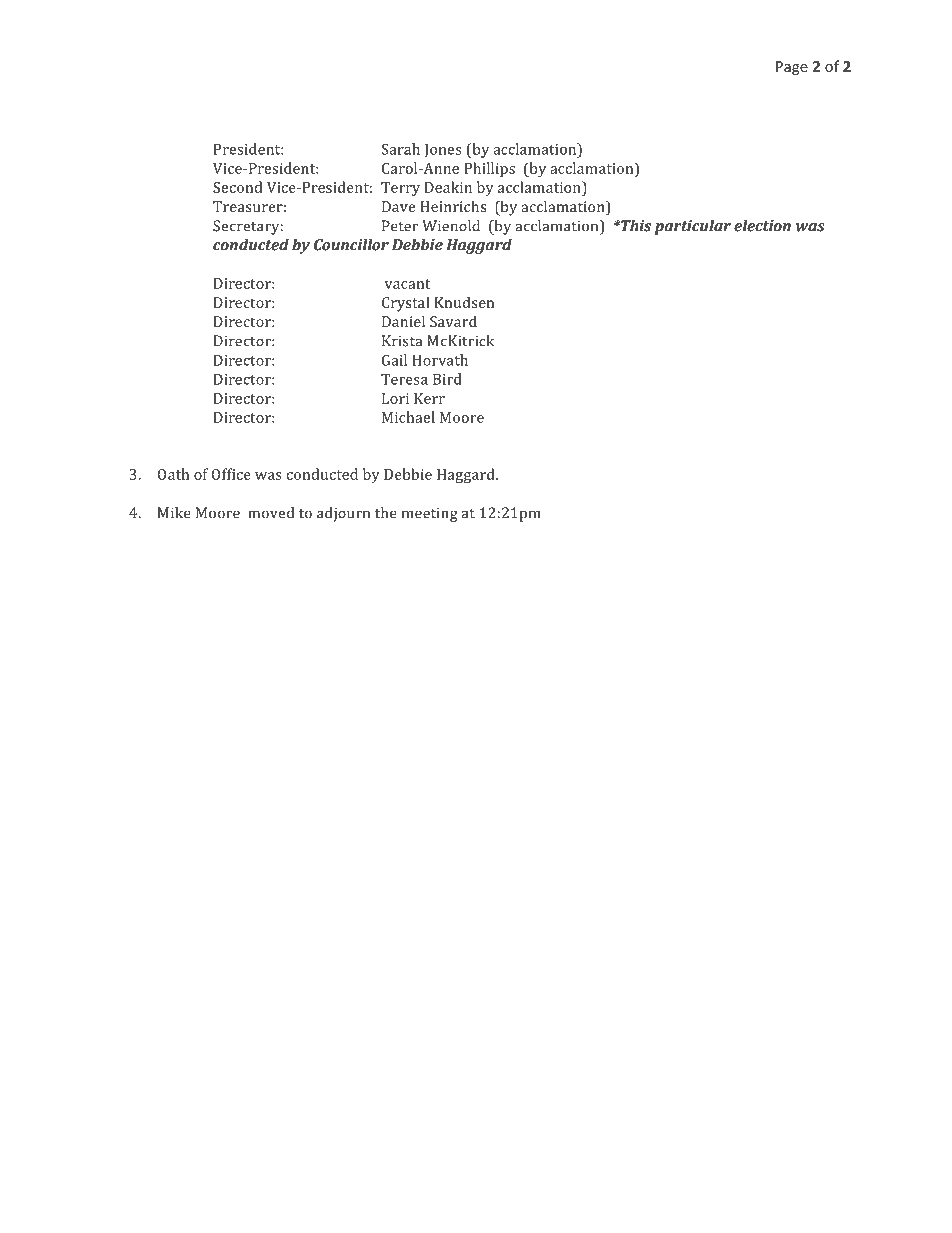  What do you see at coordinates (271, 513) in the screenshot?
I see `moved` at bounding box center [271, 513].
